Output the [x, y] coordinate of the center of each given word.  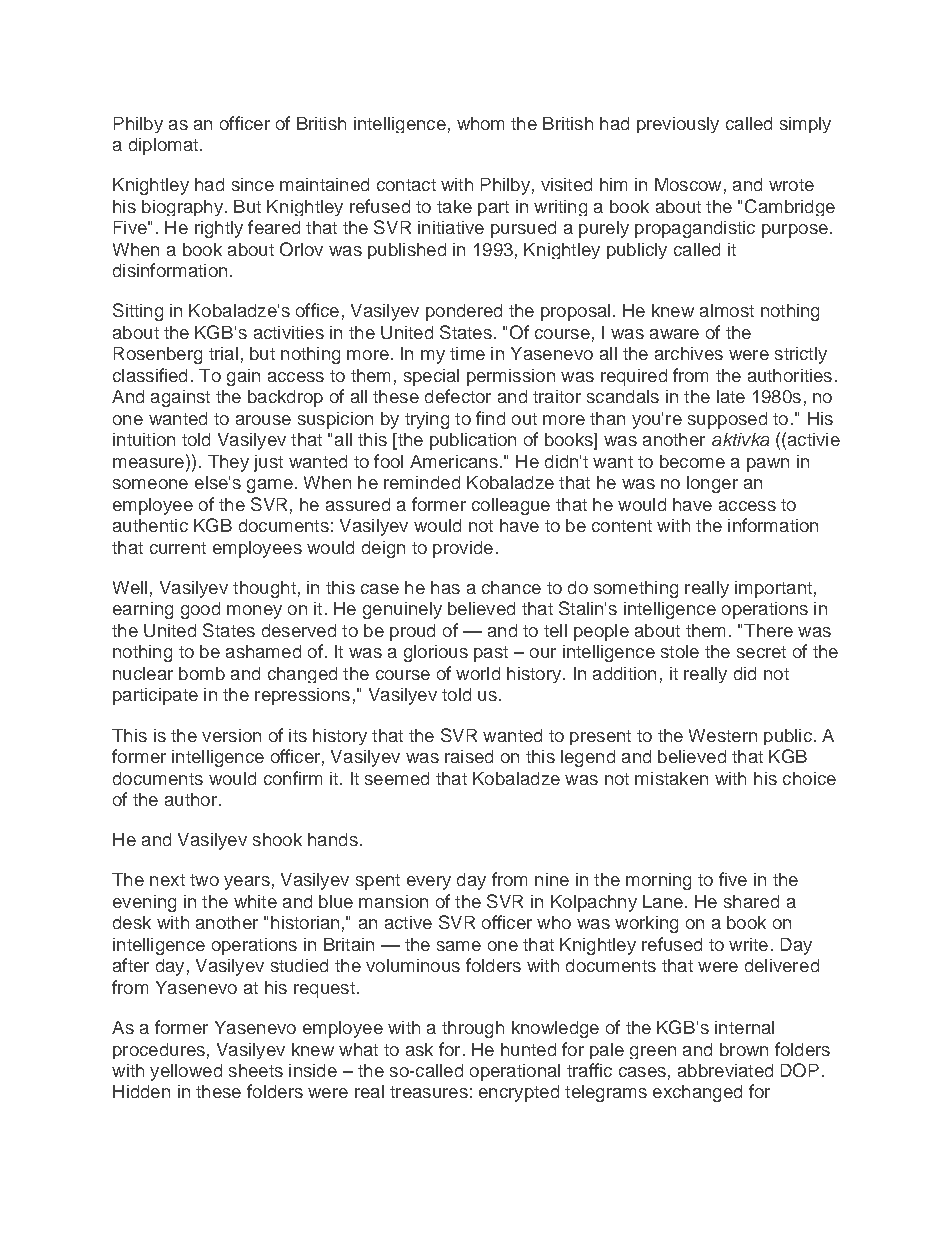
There [768, 630]
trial [223, 353]
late [731, 396]
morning [658, 881]
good [200, 610]
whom [480, 123]
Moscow [688, 184]
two [204, 880]
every [429, 883]
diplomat [163, 146]
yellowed [186, 1072]
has [445, 587]
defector [458, 396]
